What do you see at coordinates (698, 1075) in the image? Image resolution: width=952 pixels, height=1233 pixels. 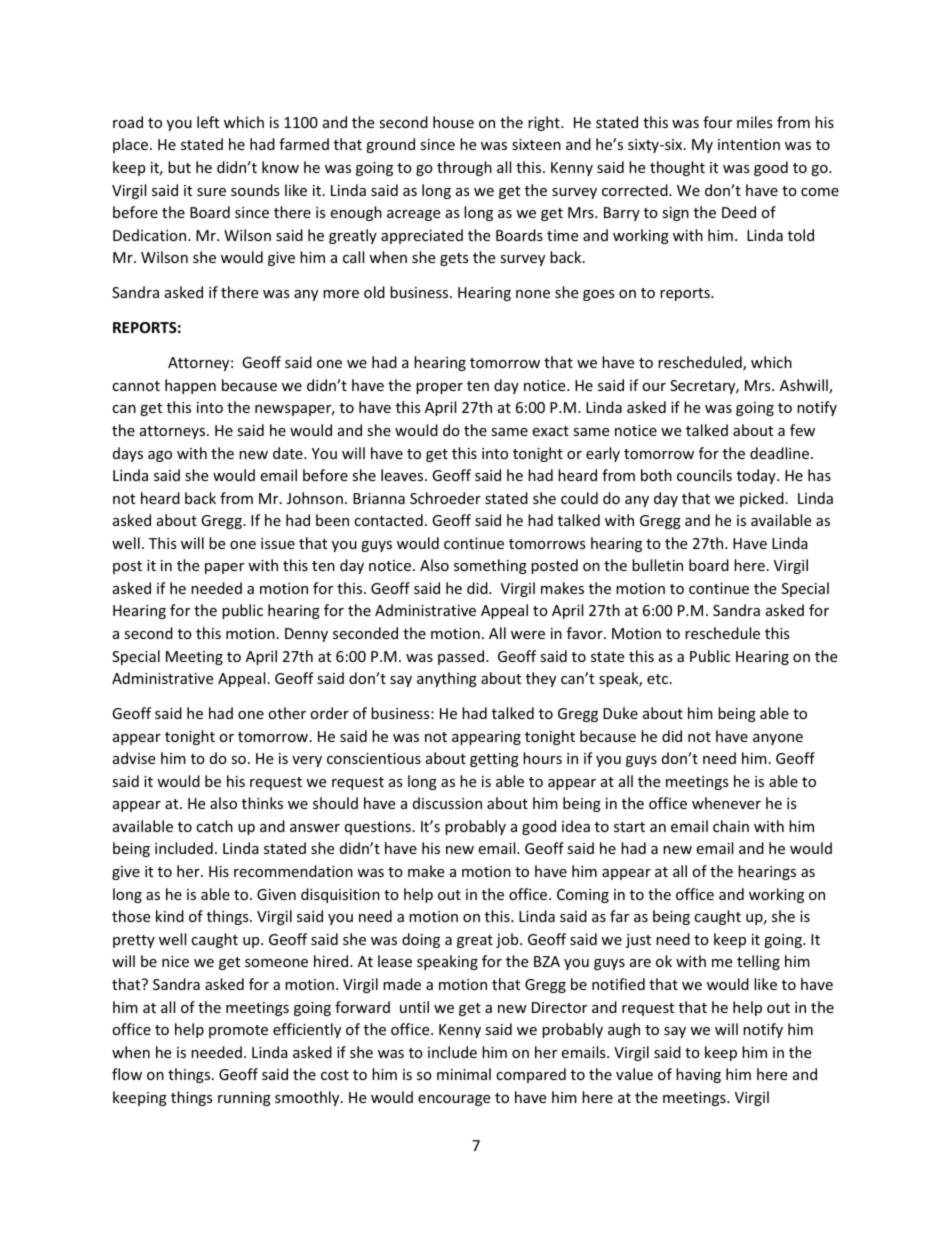 I see `having` at bounding box center [698, 1075].
